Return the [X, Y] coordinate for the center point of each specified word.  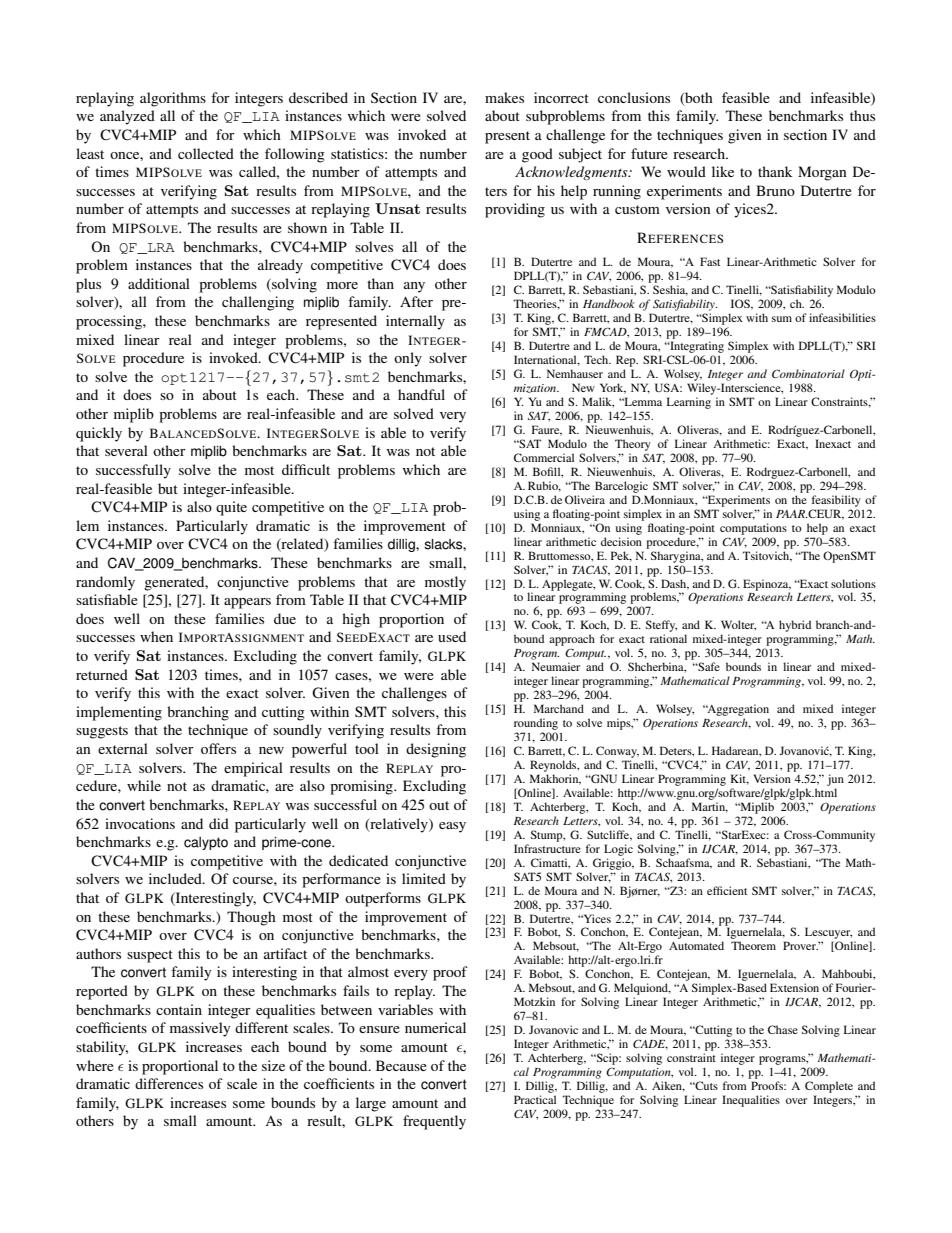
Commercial [544, 457]
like [723, 171]
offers [218, 748]
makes [504, 97]
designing [436, 750]
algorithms [173, 99]
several [126, 450]
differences [169, 1083]
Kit [739, 779]
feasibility [836, 501]
